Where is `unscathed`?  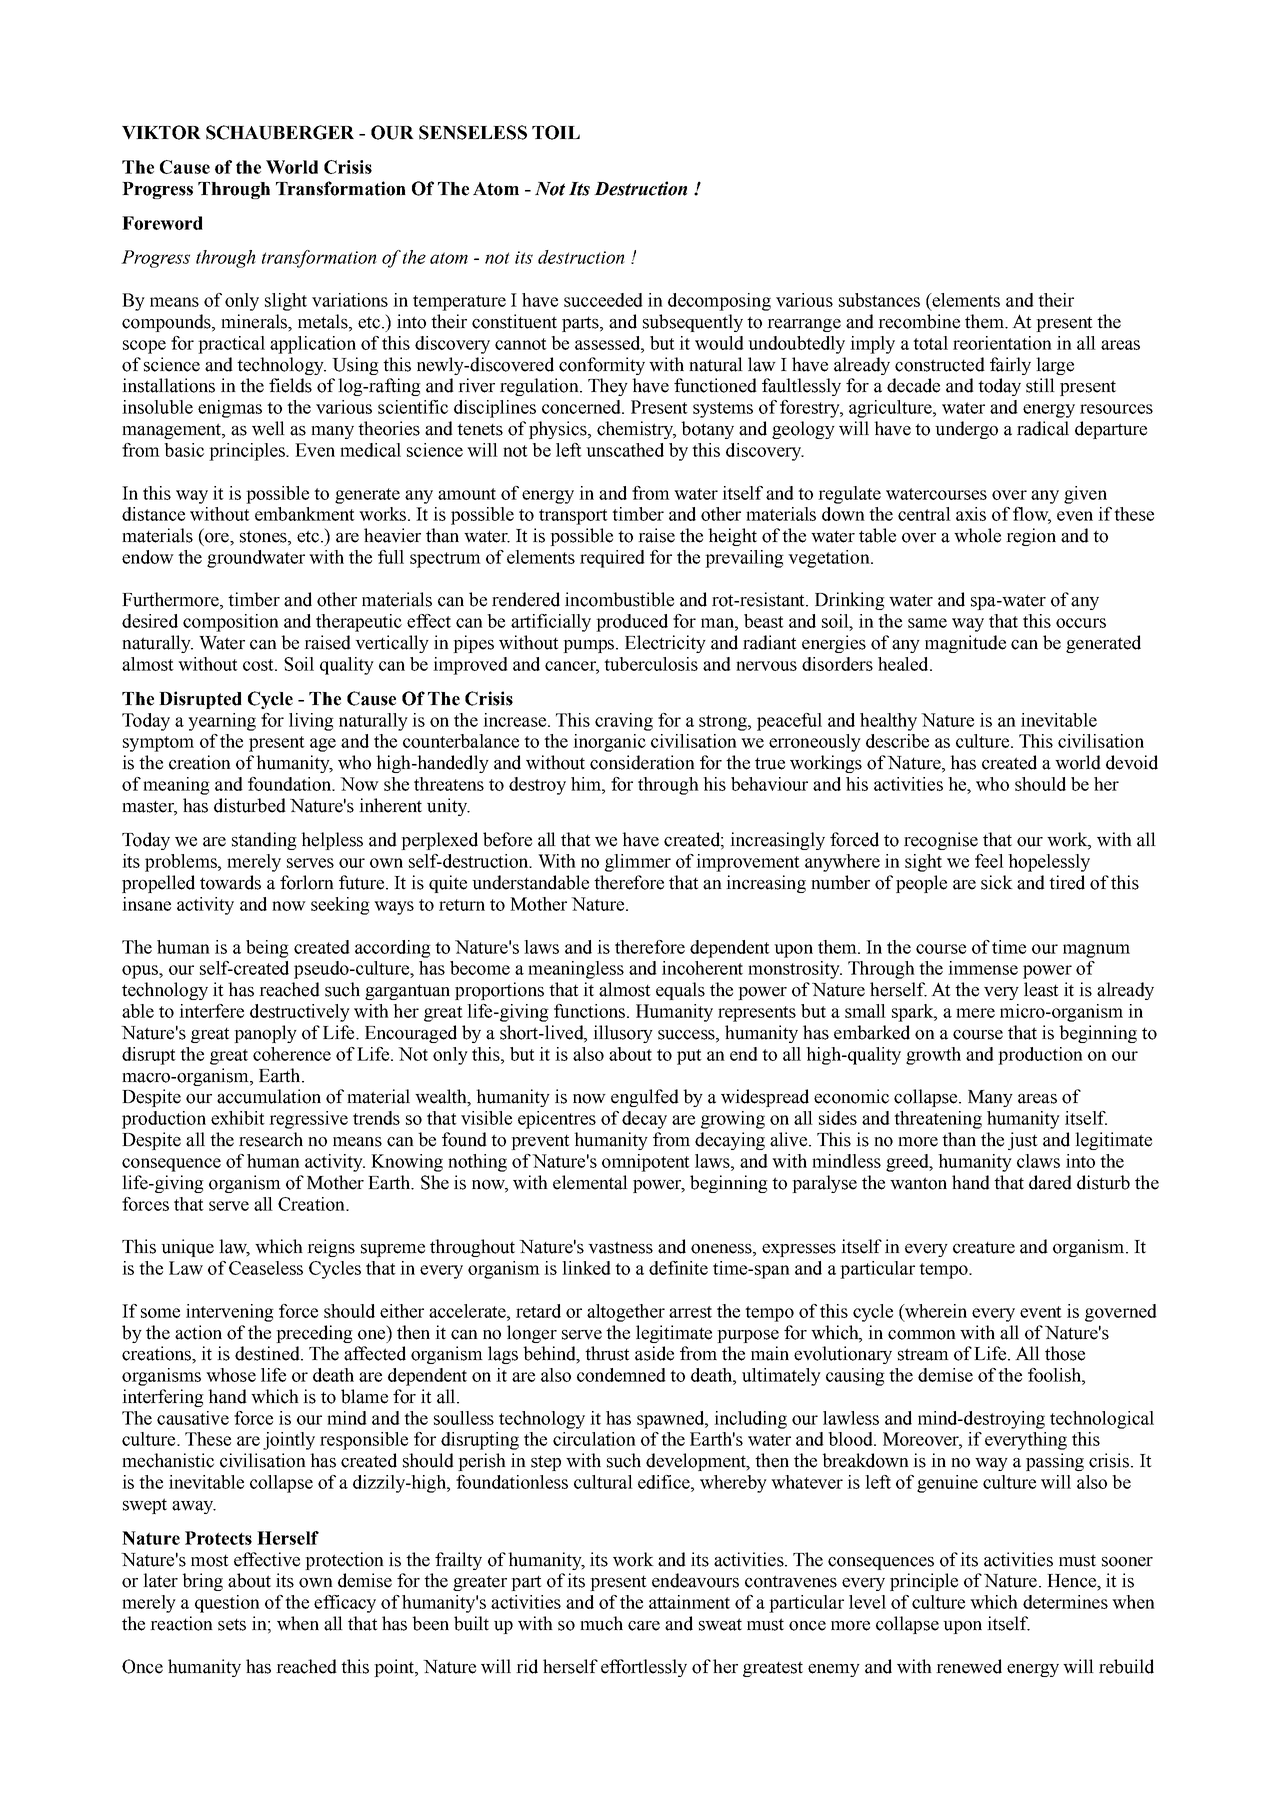 unscathed is located at coordinates (625, 450).
